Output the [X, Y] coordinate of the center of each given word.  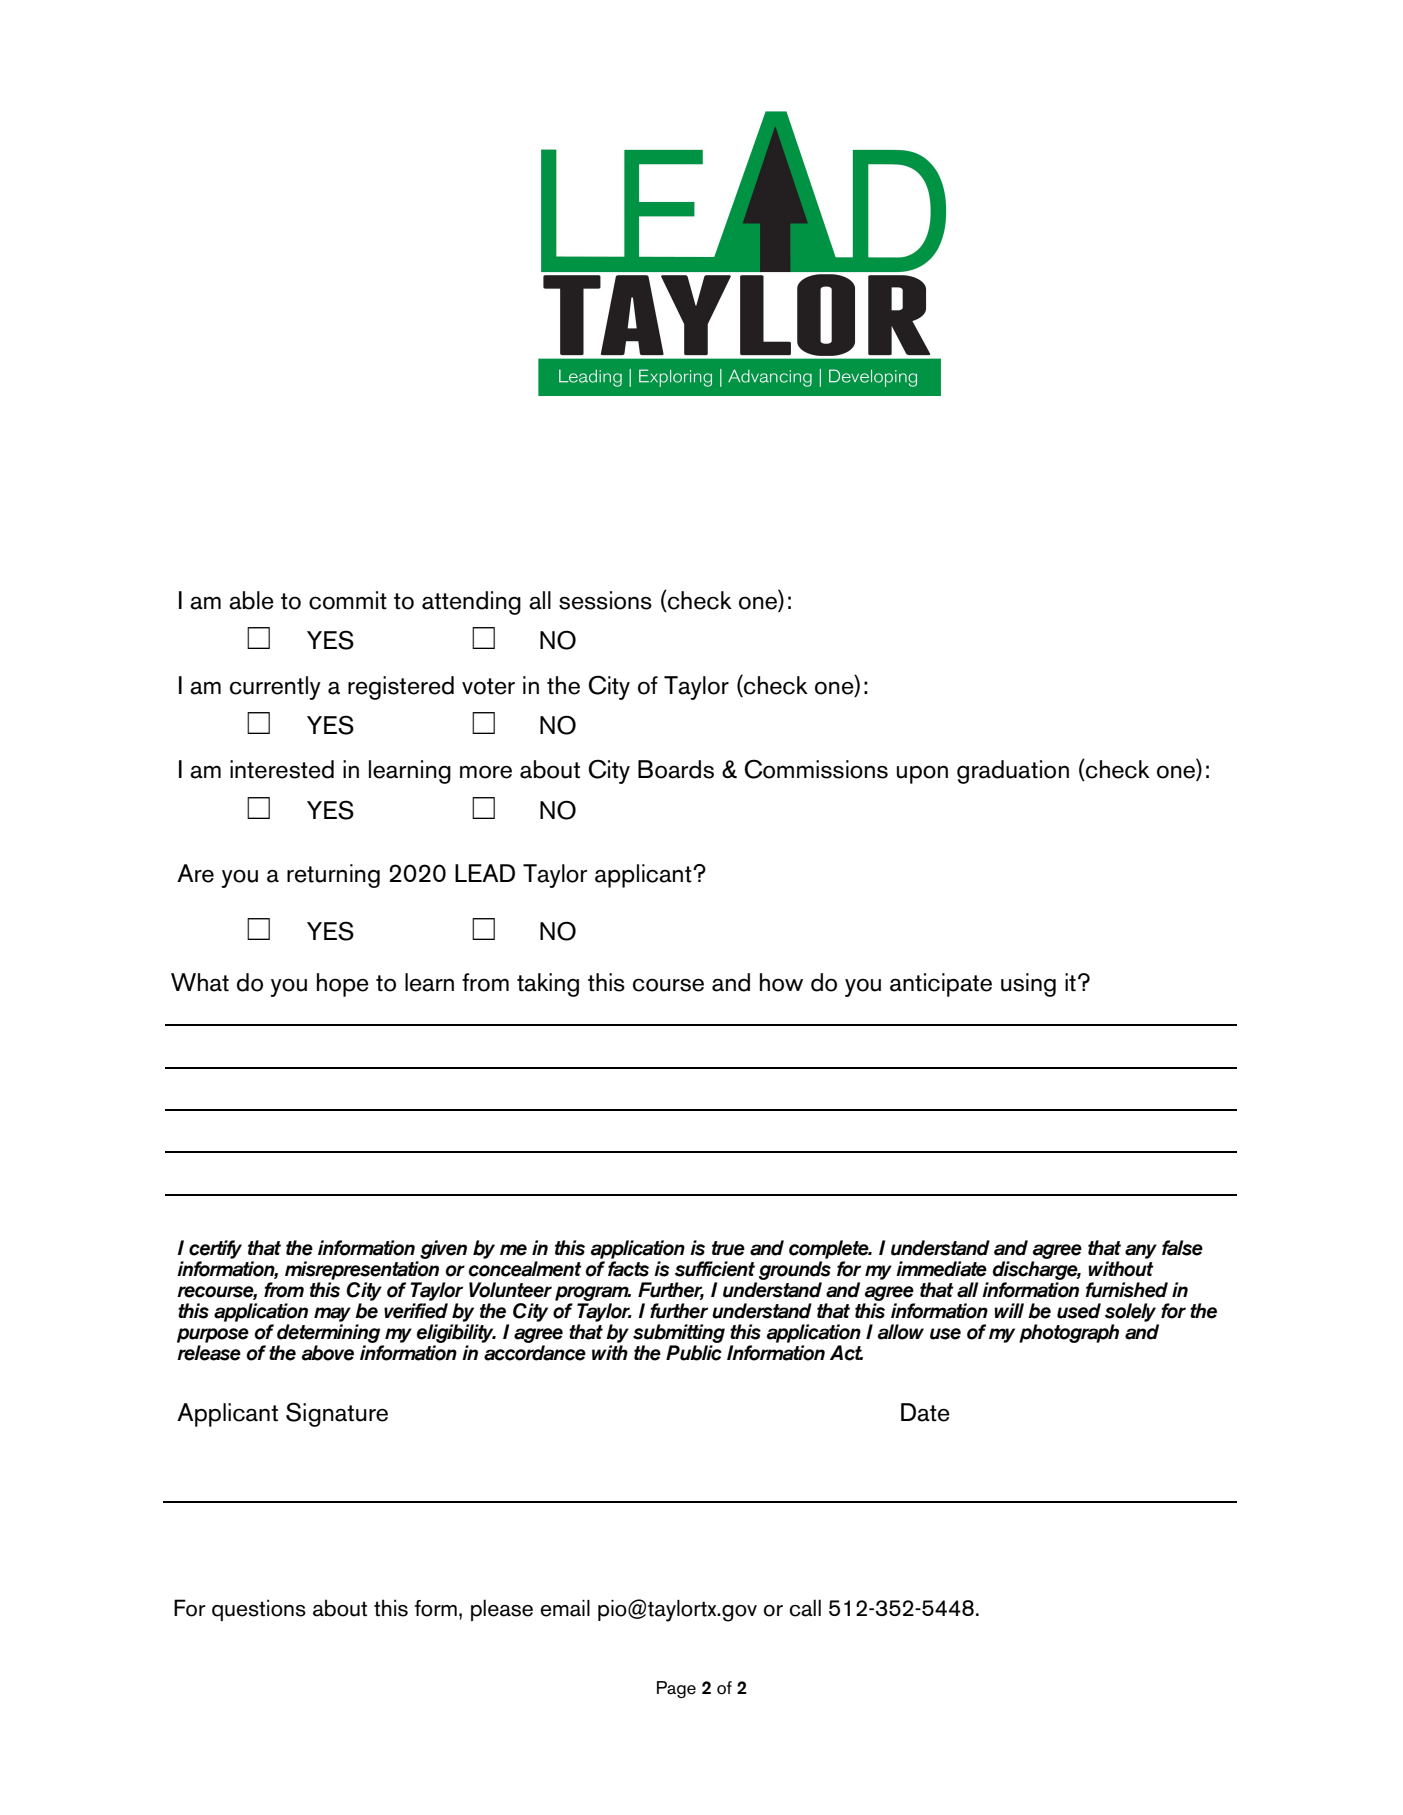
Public [694, 1353]
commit [348, 600]
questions [259, 1610]
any [1141, 1251]
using [1028, 985]
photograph [1069, 1333]
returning [333, 876]
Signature [337, 1414]
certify [215, 1251]
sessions [605, 600]
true [728, 1248]
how [781, 982]
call [805, 1608]
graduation [1013, 772]
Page [676, 1689]
